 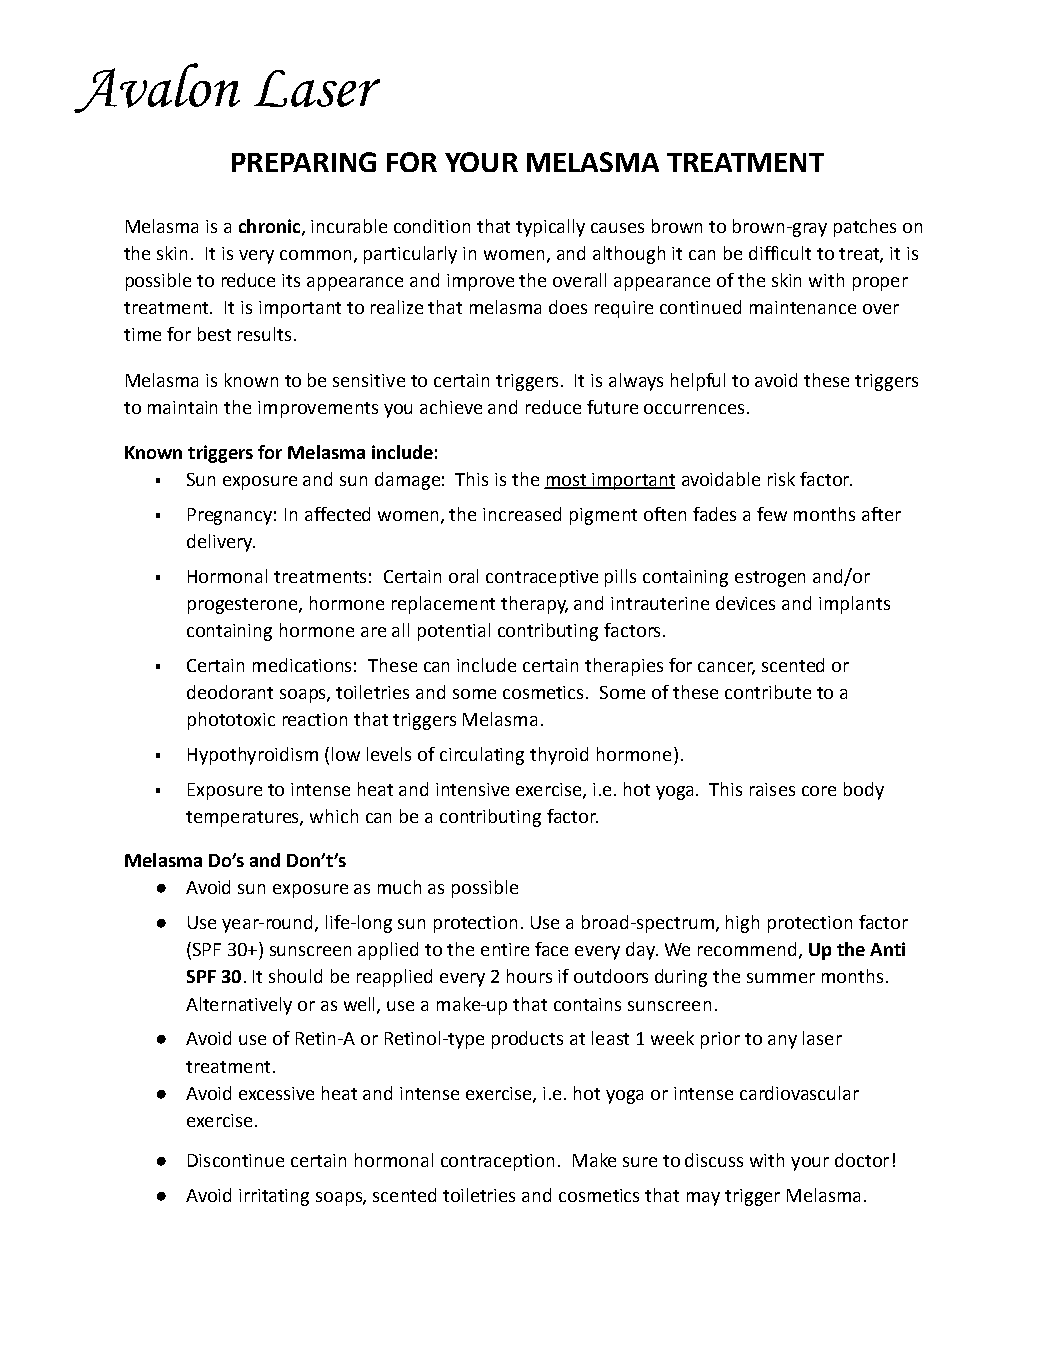 I want to click on patches, so click(x=865, y=228).
